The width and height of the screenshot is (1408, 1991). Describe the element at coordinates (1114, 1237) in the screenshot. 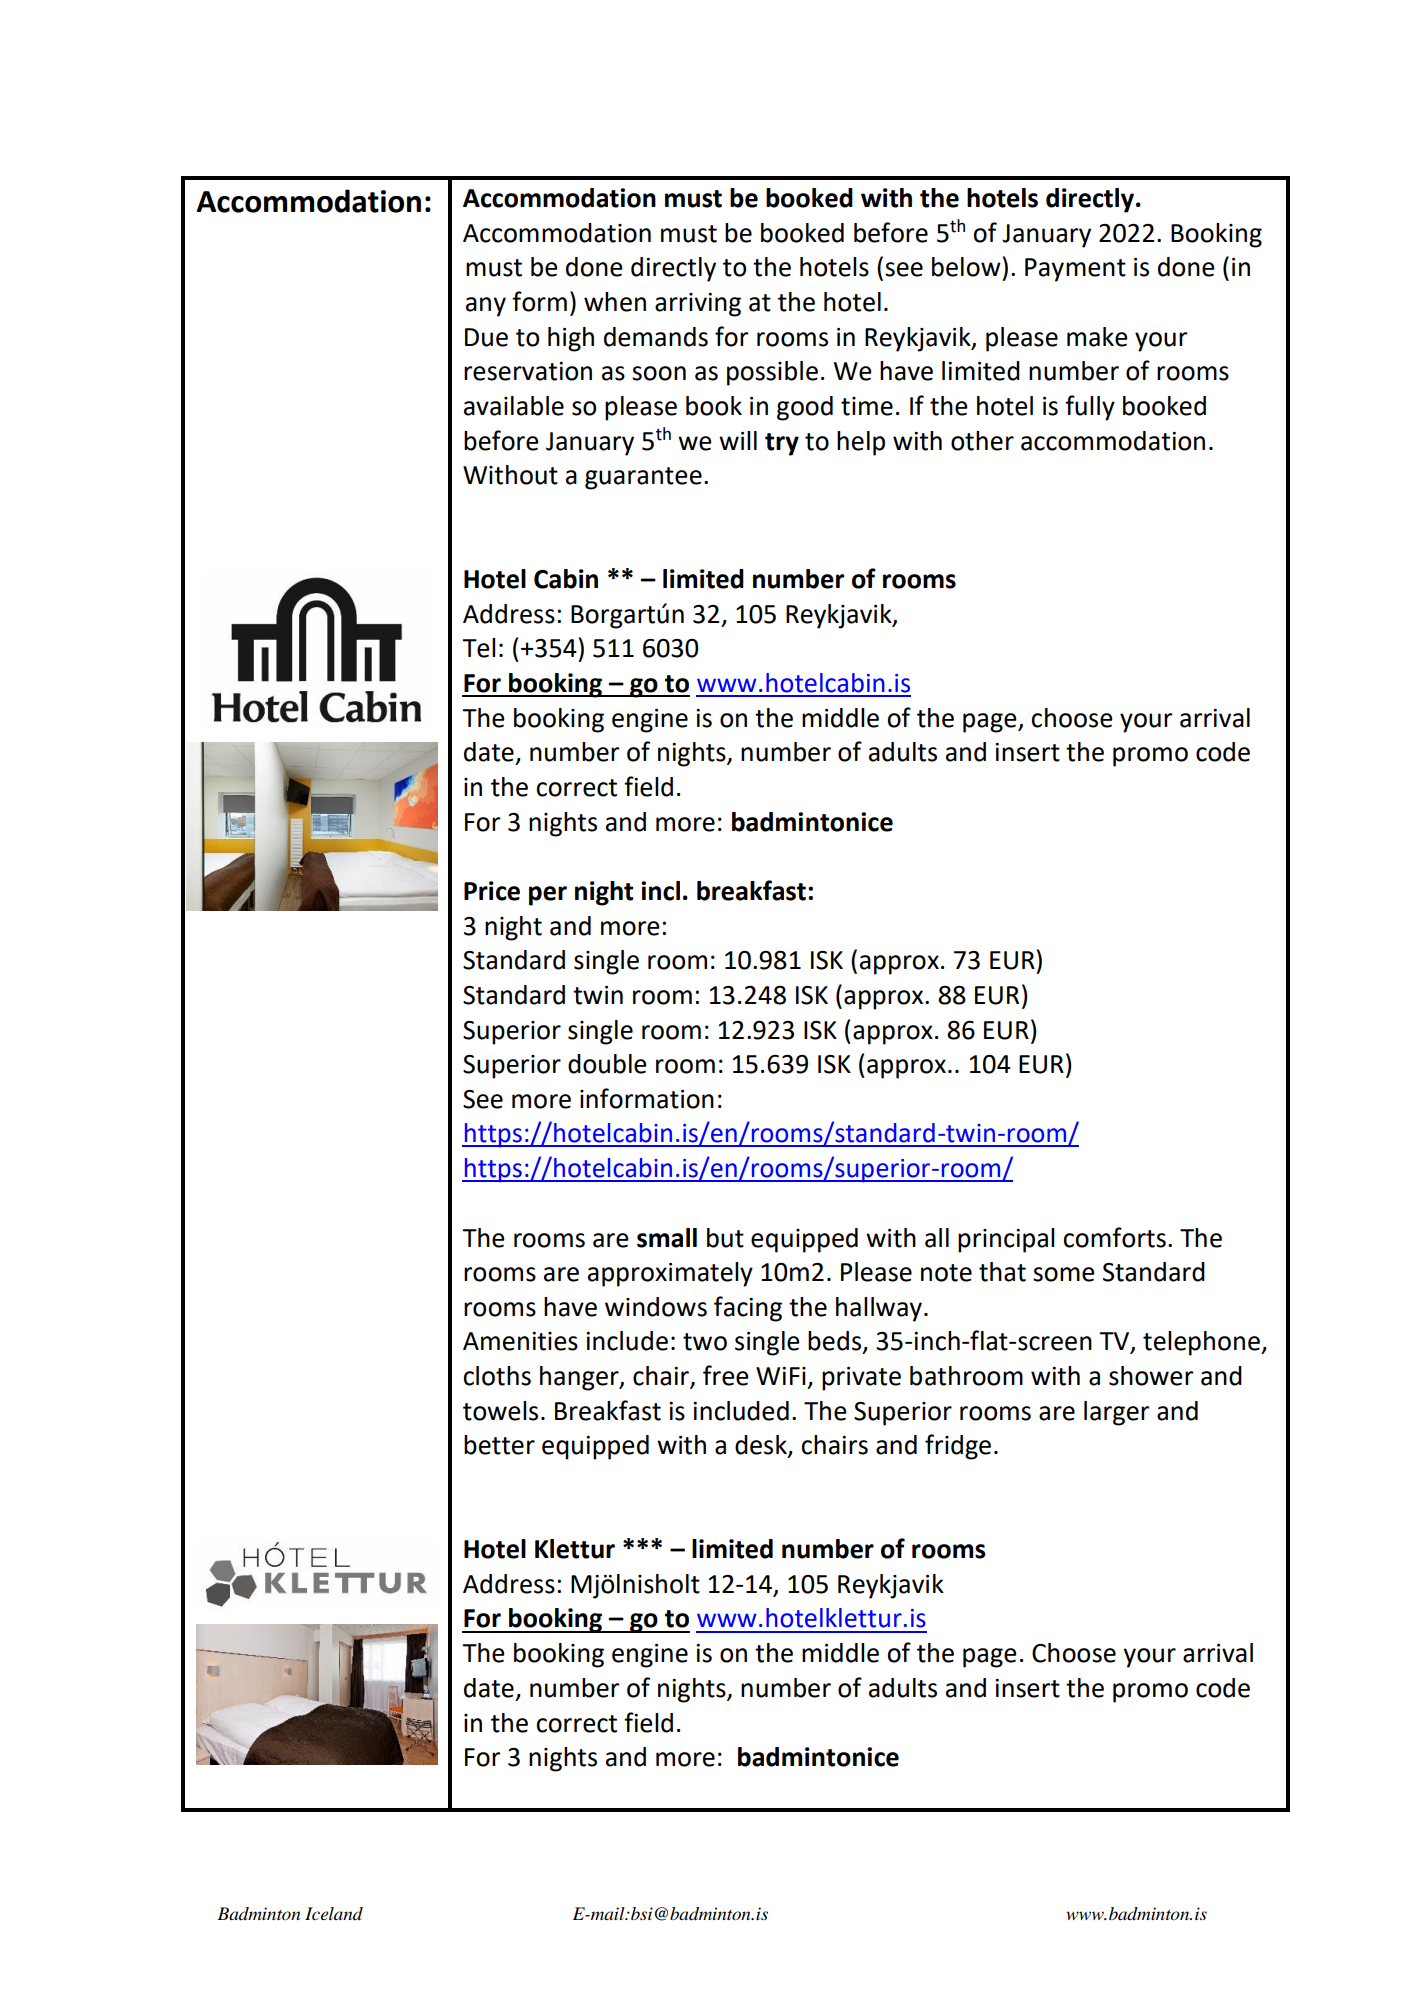

I see `comforts` at that location.
